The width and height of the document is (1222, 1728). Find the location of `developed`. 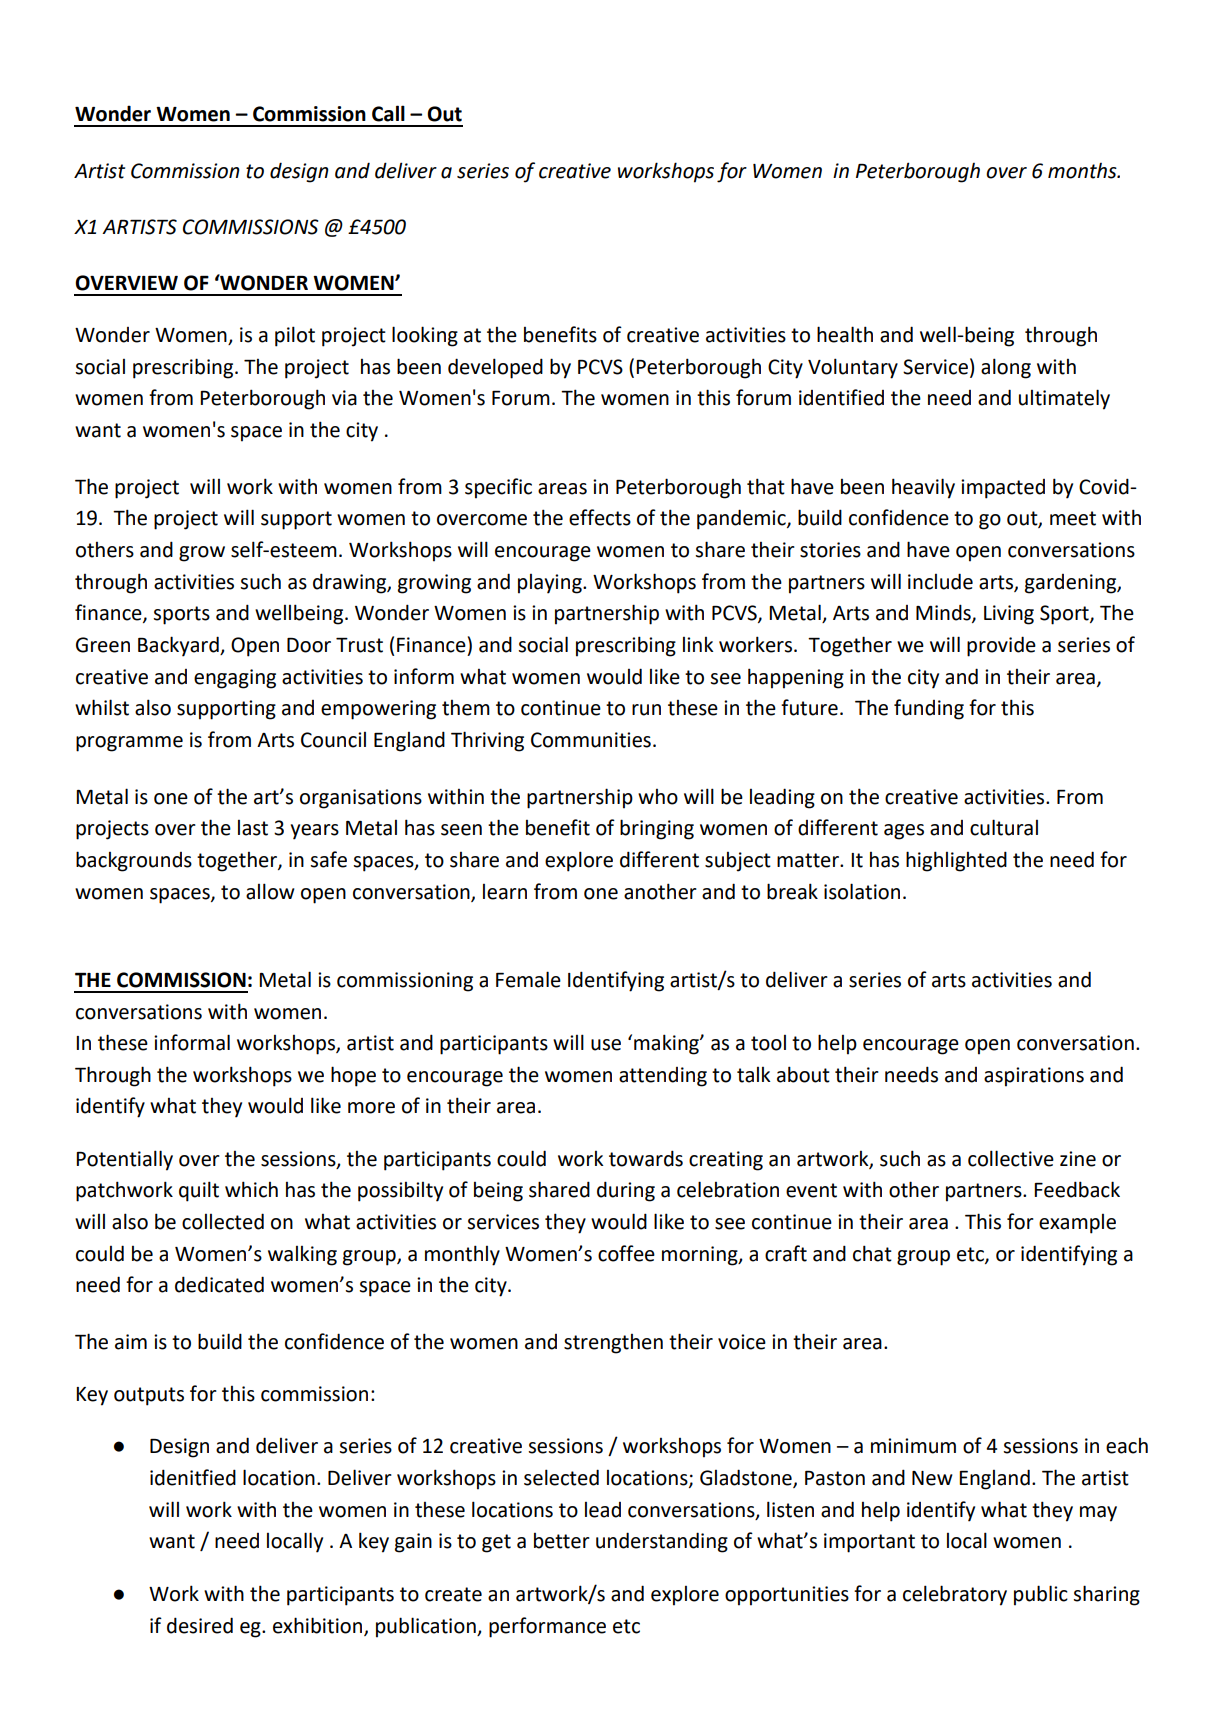

developed is located at coordinates (495, 368).
